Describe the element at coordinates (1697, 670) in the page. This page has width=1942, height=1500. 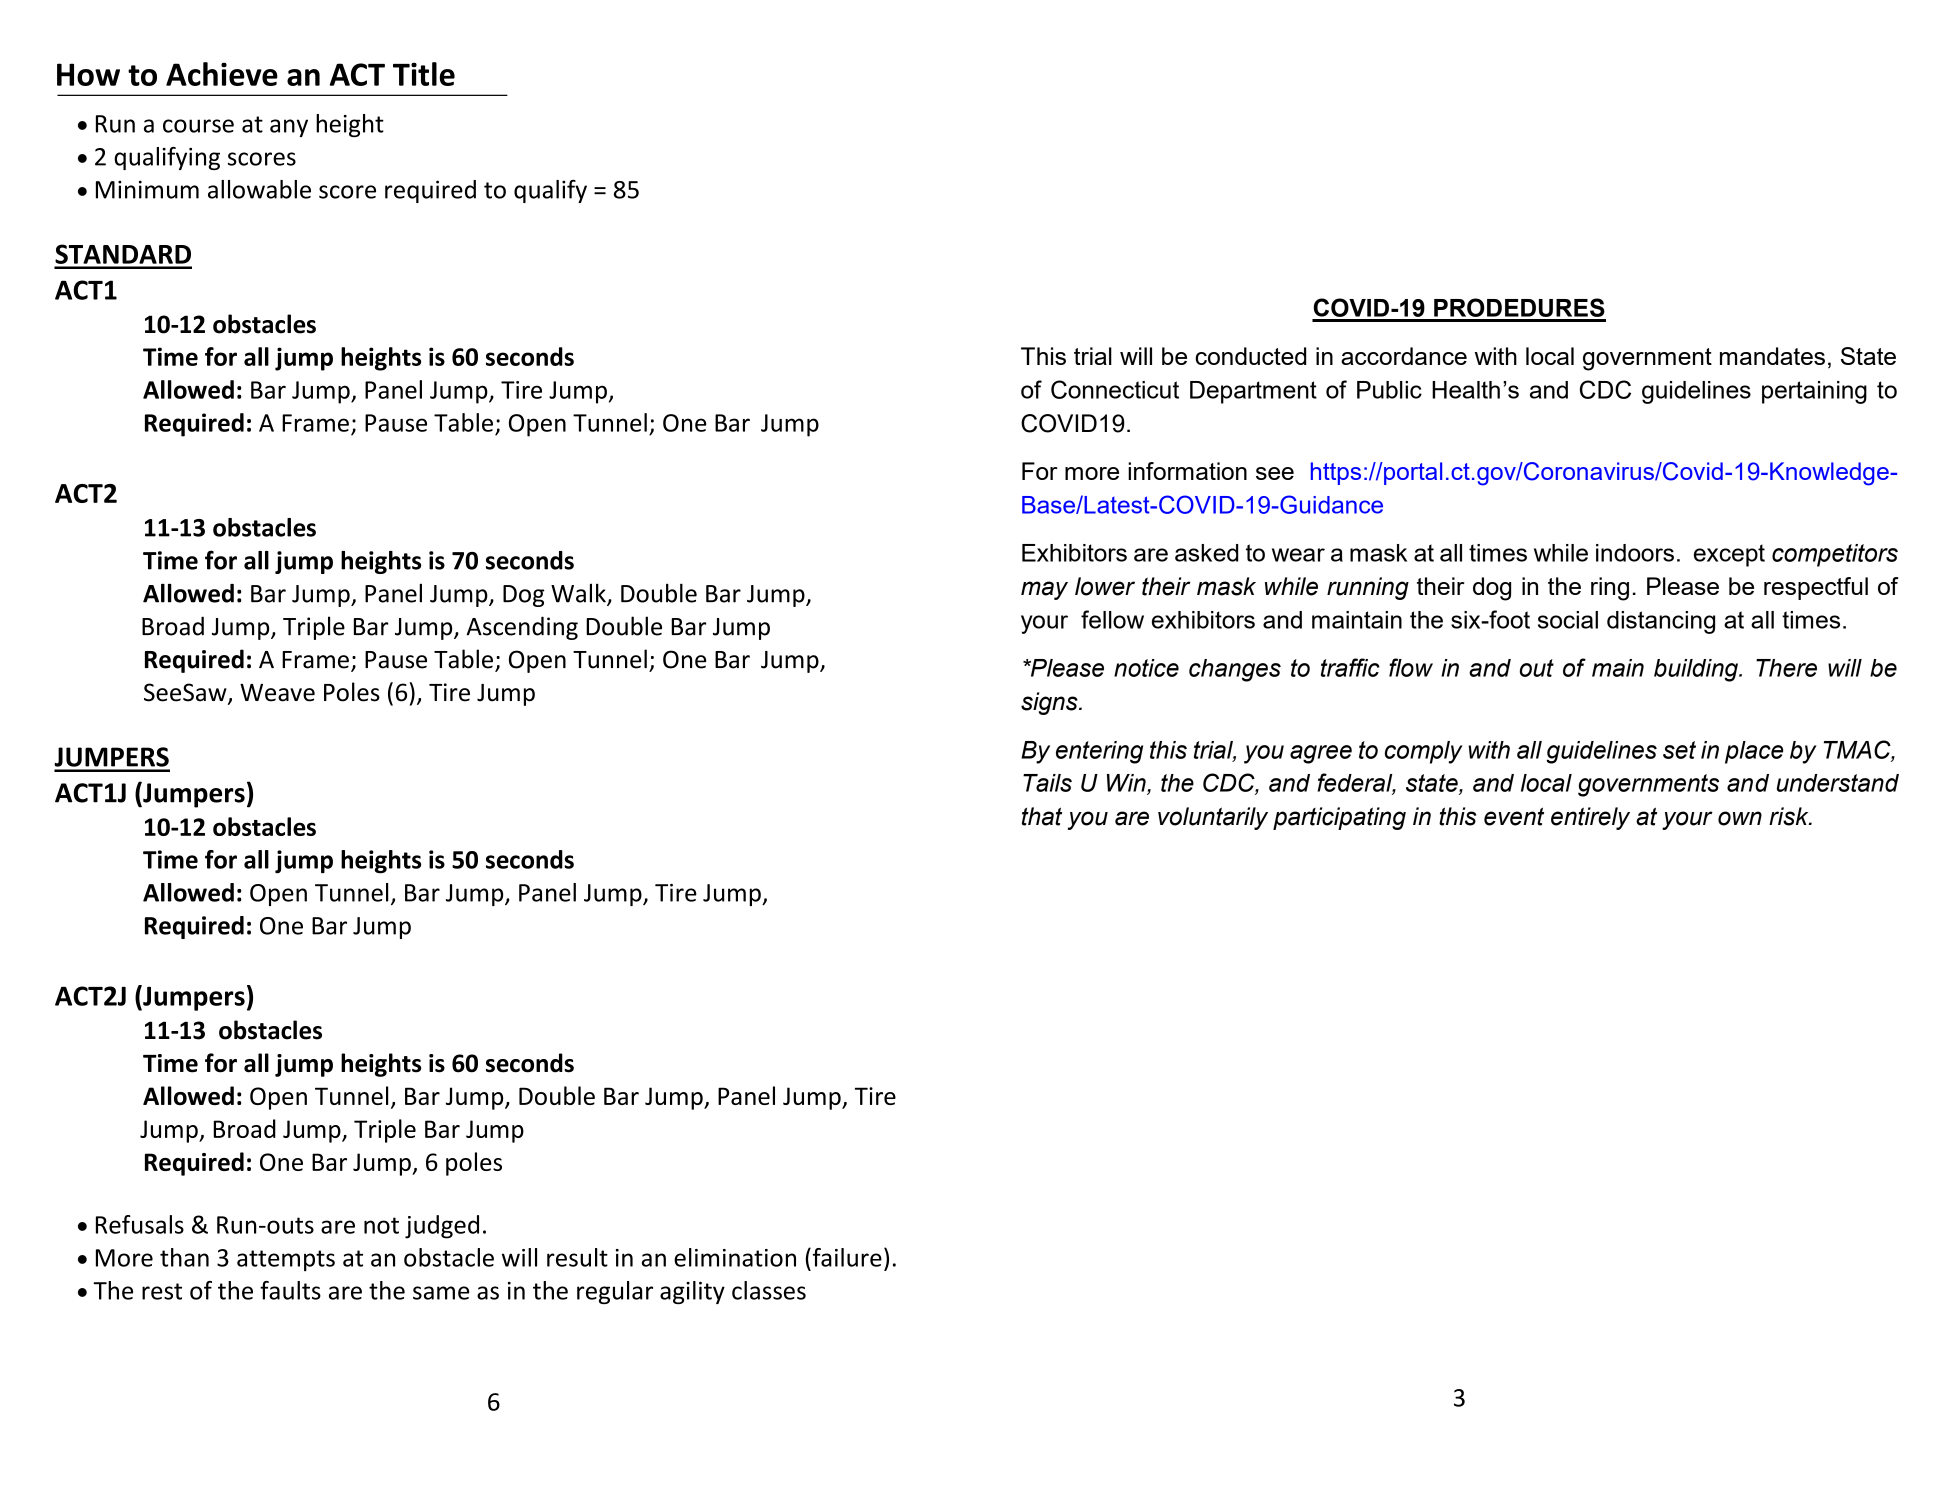
I see `building` at that location.
